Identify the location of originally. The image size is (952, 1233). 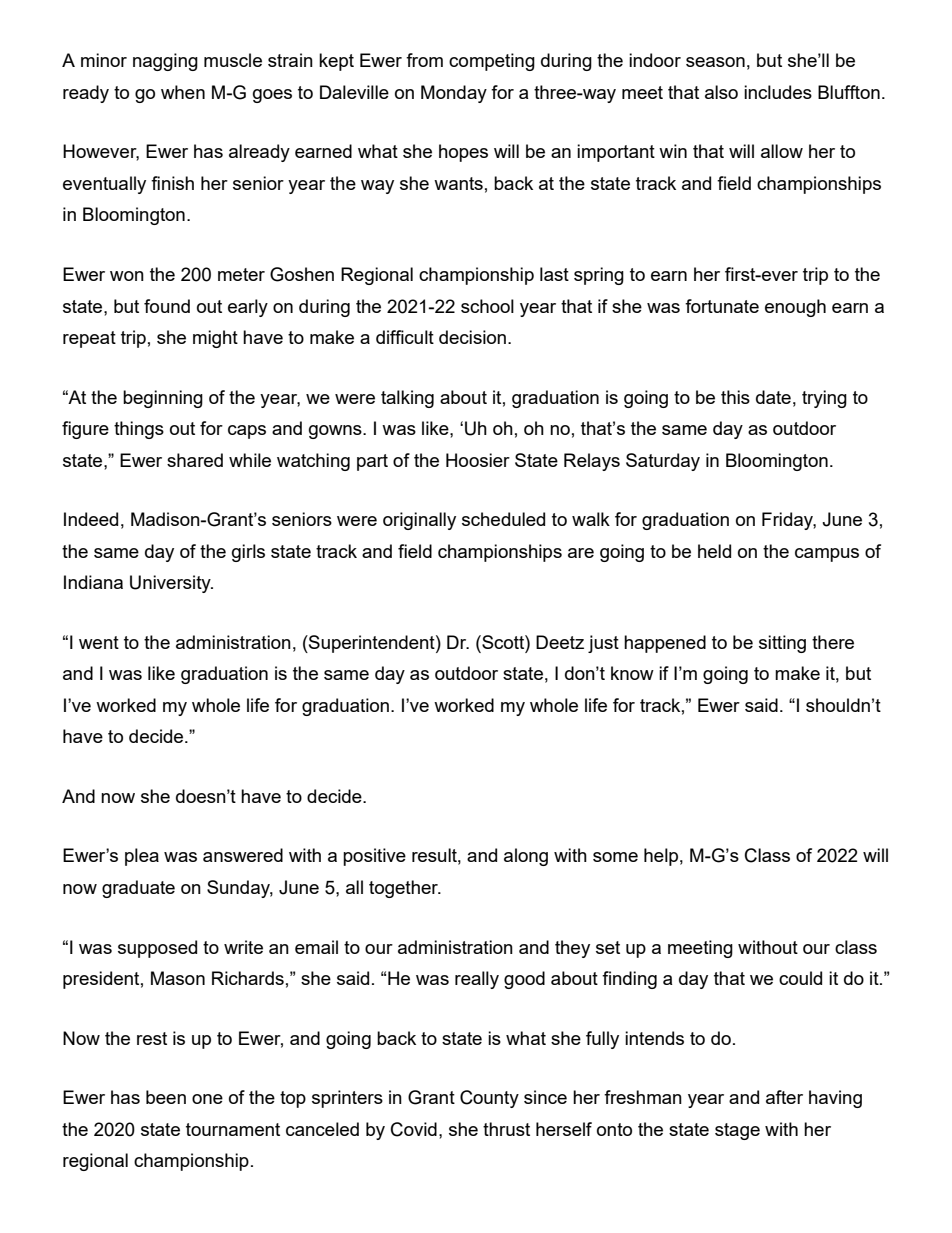
(419, 521).
